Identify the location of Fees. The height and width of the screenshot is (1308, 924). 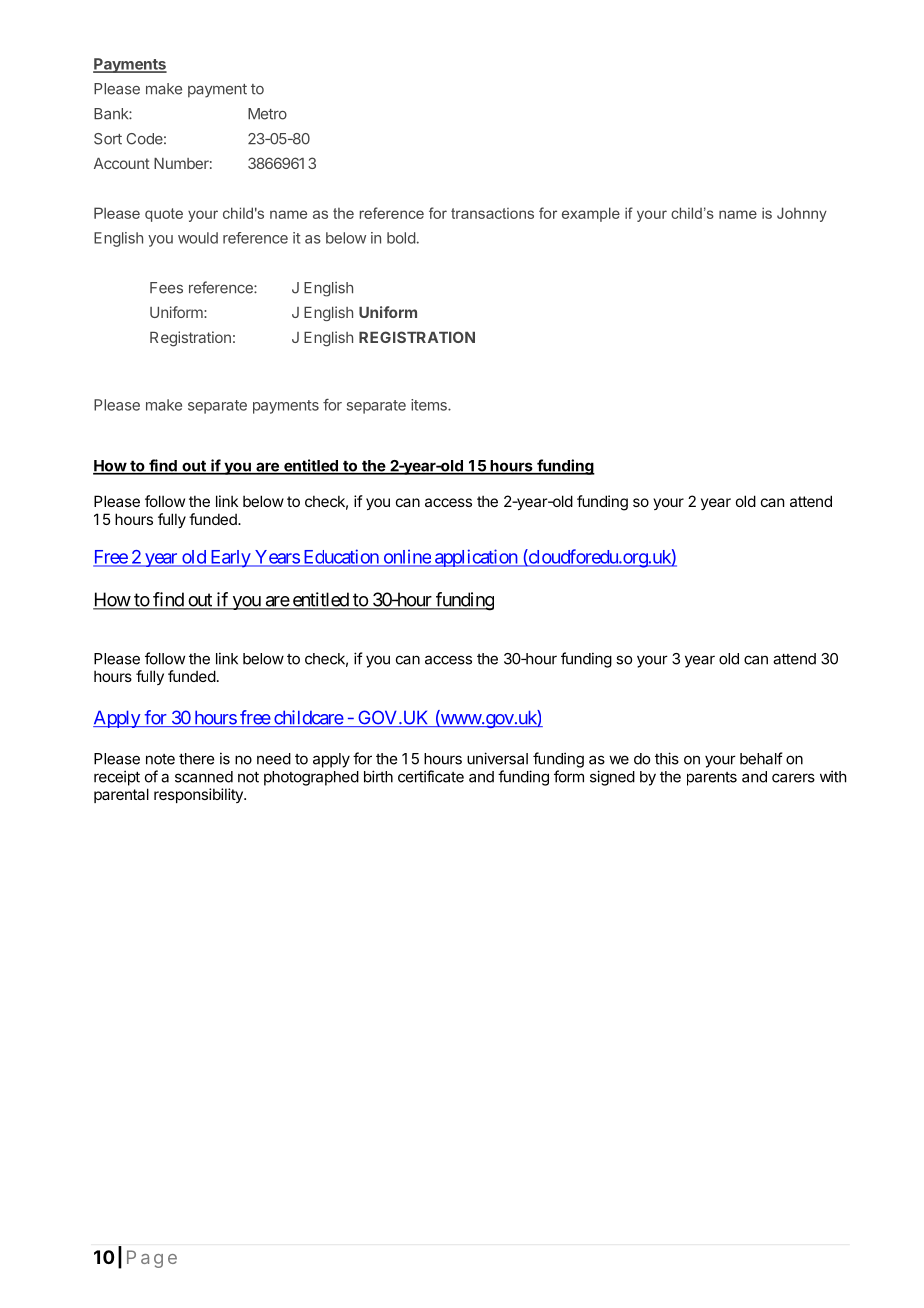
(166, 288).
